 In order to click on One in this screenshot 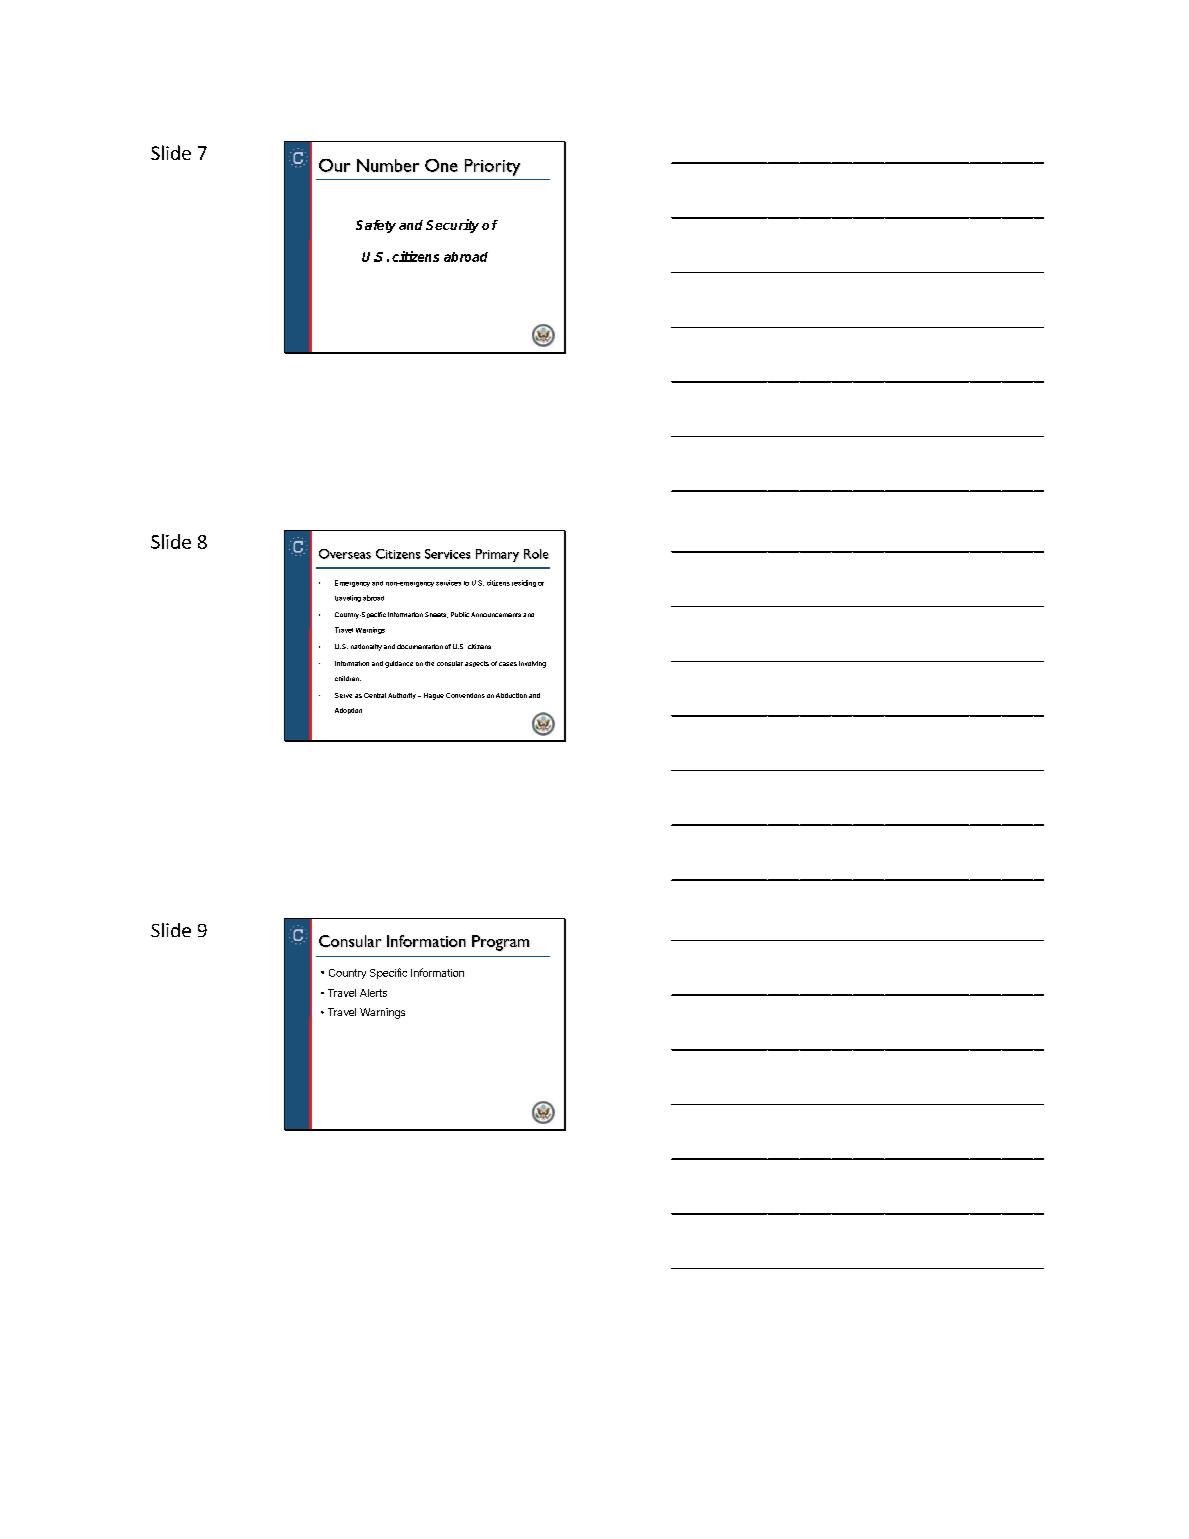, I will do `click(441, 165)`.
